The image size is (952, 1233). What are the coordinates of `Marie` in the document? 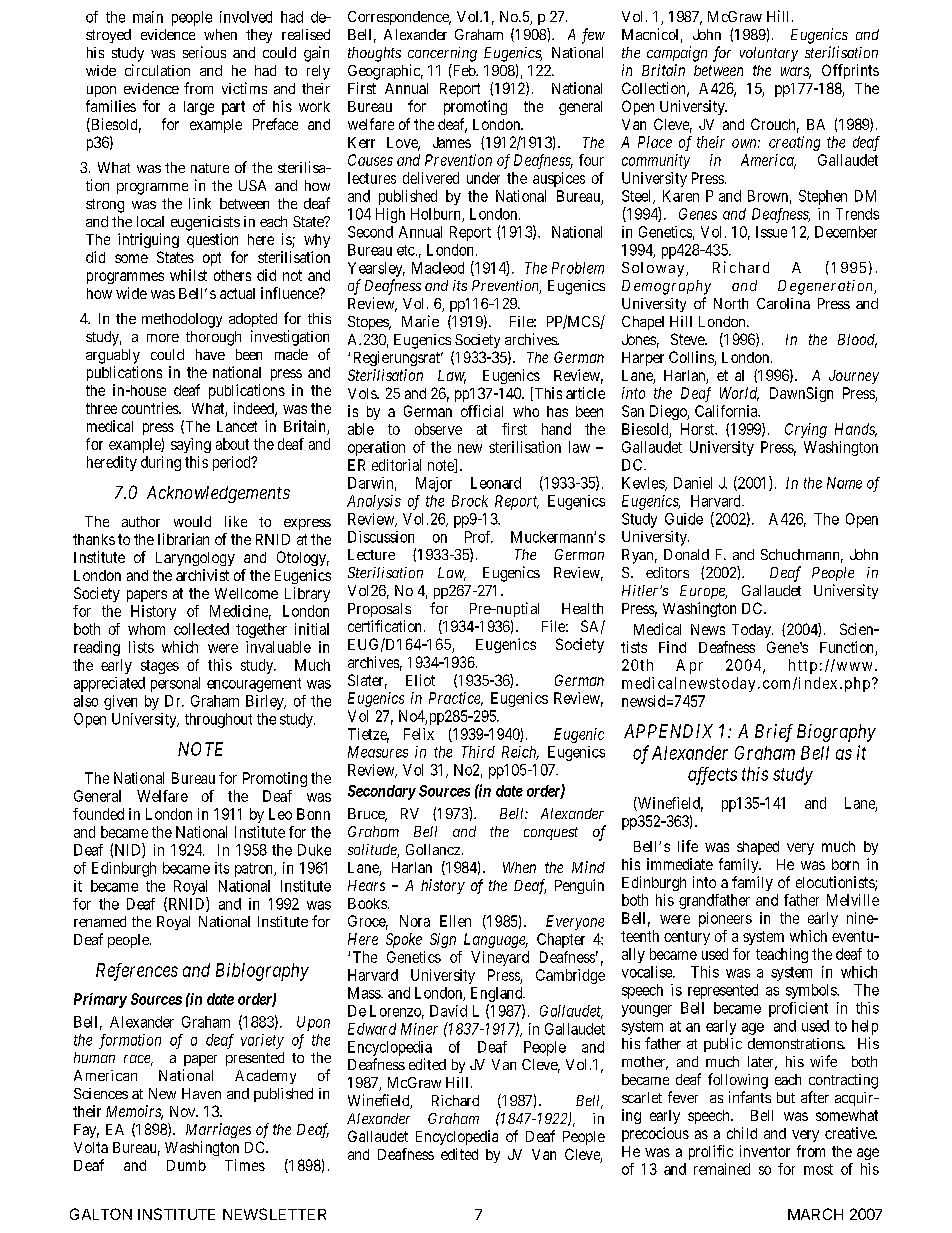 It's located at (420, 321).
